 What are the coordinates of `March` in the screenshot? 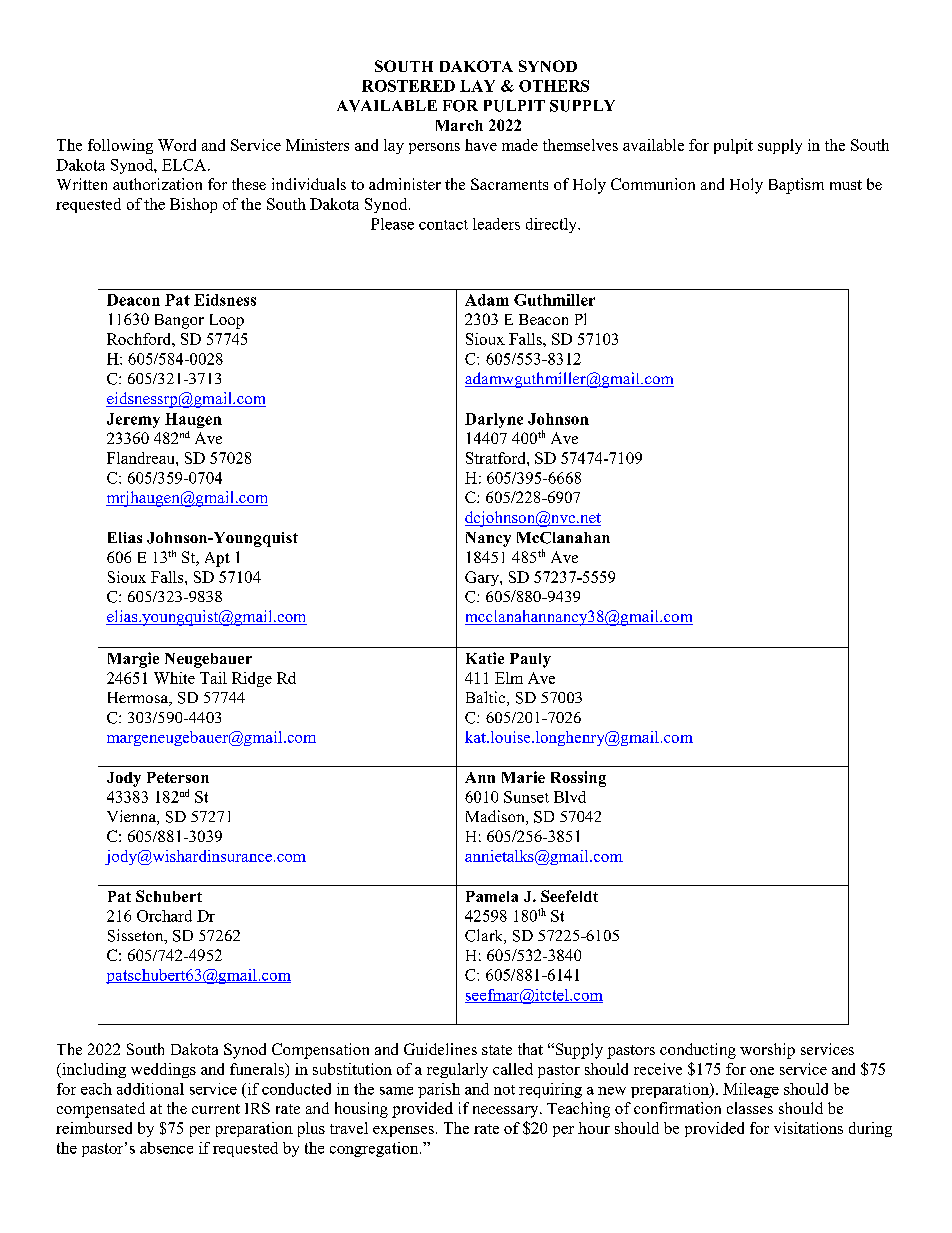 It's located at (459, 125).
